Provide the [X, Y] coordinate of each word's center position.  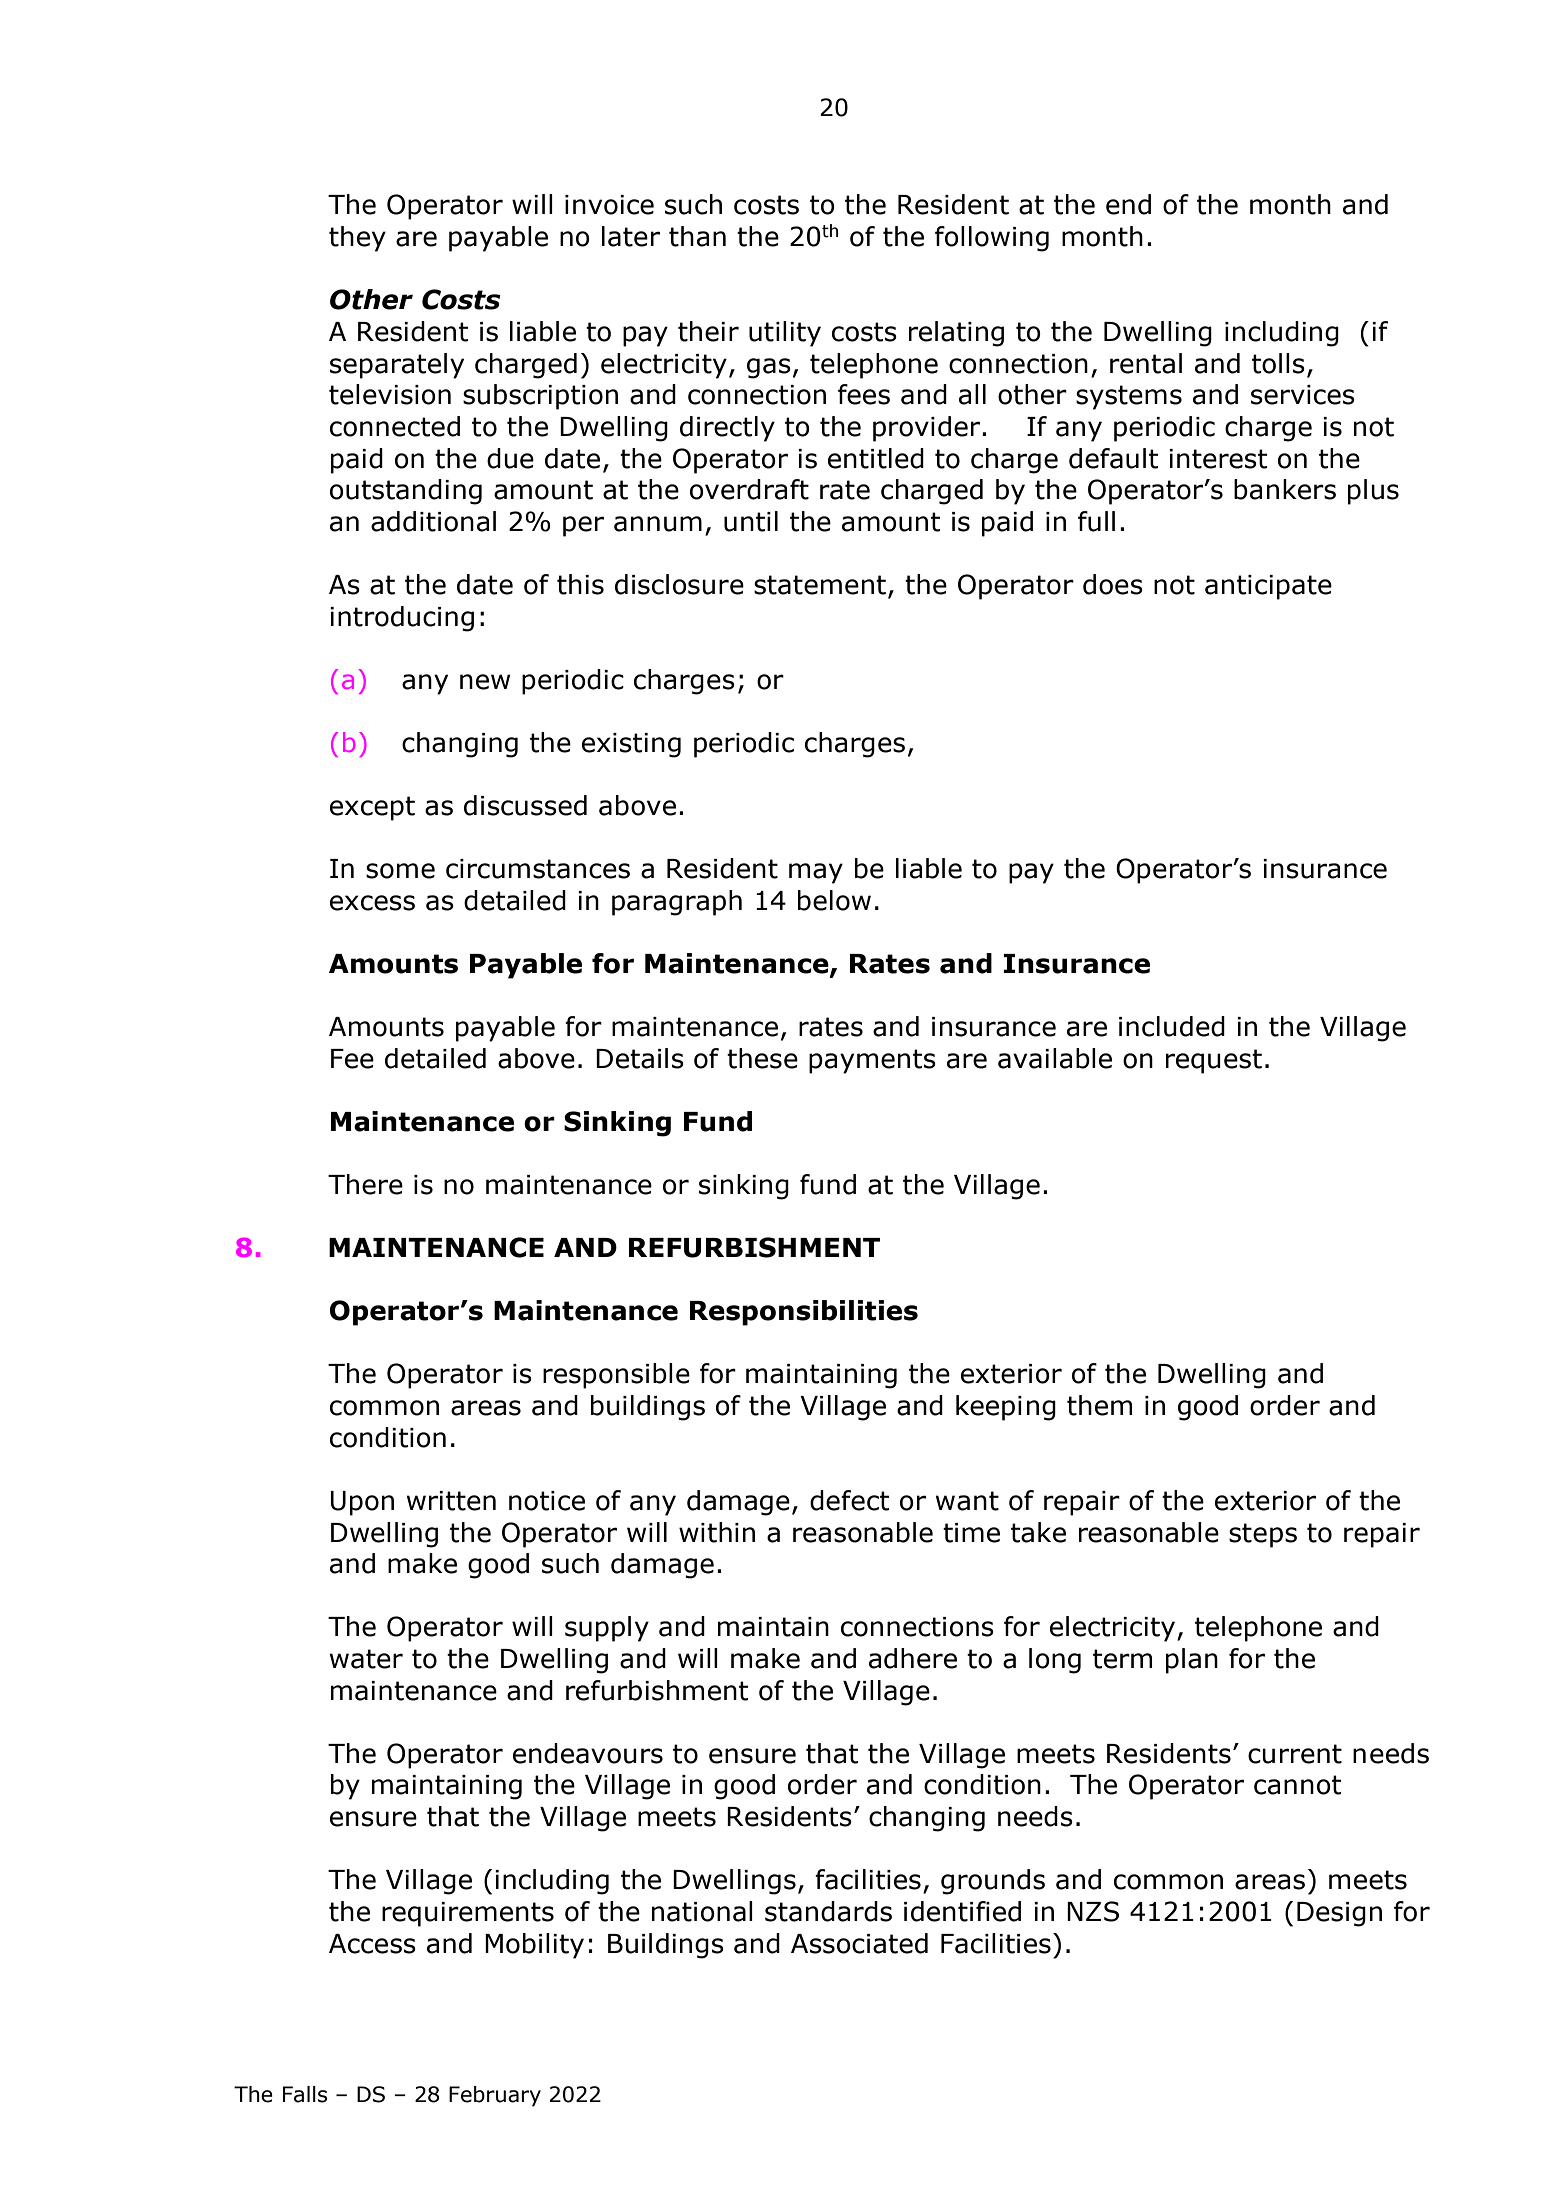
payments [872, 1061]
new [485, 682]
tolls [1278, 363]
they [357, 239]
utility [785, 334]
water [366, 1659]
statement [820, 585]
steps [1263, 1535]
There [365, 1184]
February [495, 2096]
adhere [913, 1658]
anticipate [1268, 587]
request [1214, 1061]
